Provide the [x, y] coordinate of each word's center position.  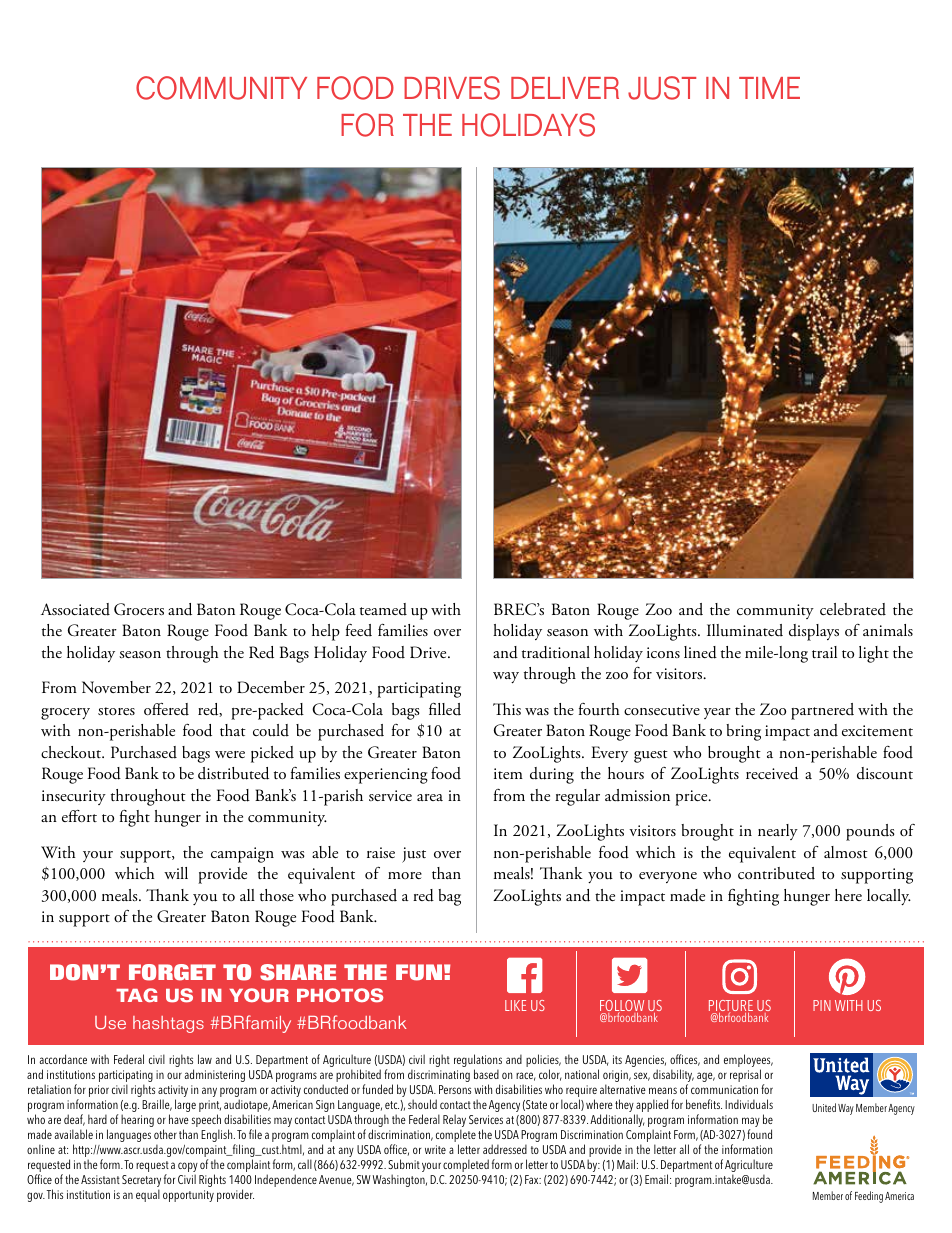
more [405, 875]
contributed [776, 873]
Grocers [139, 609]
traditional [556, 652]
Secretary [141, 1182]
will [176, 873]
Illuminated [745, 630]
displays [814, 632]
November [116, 687]
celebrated [853, 609]
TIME [769, 88]
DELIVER [565, 88]
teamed [383, 609]
